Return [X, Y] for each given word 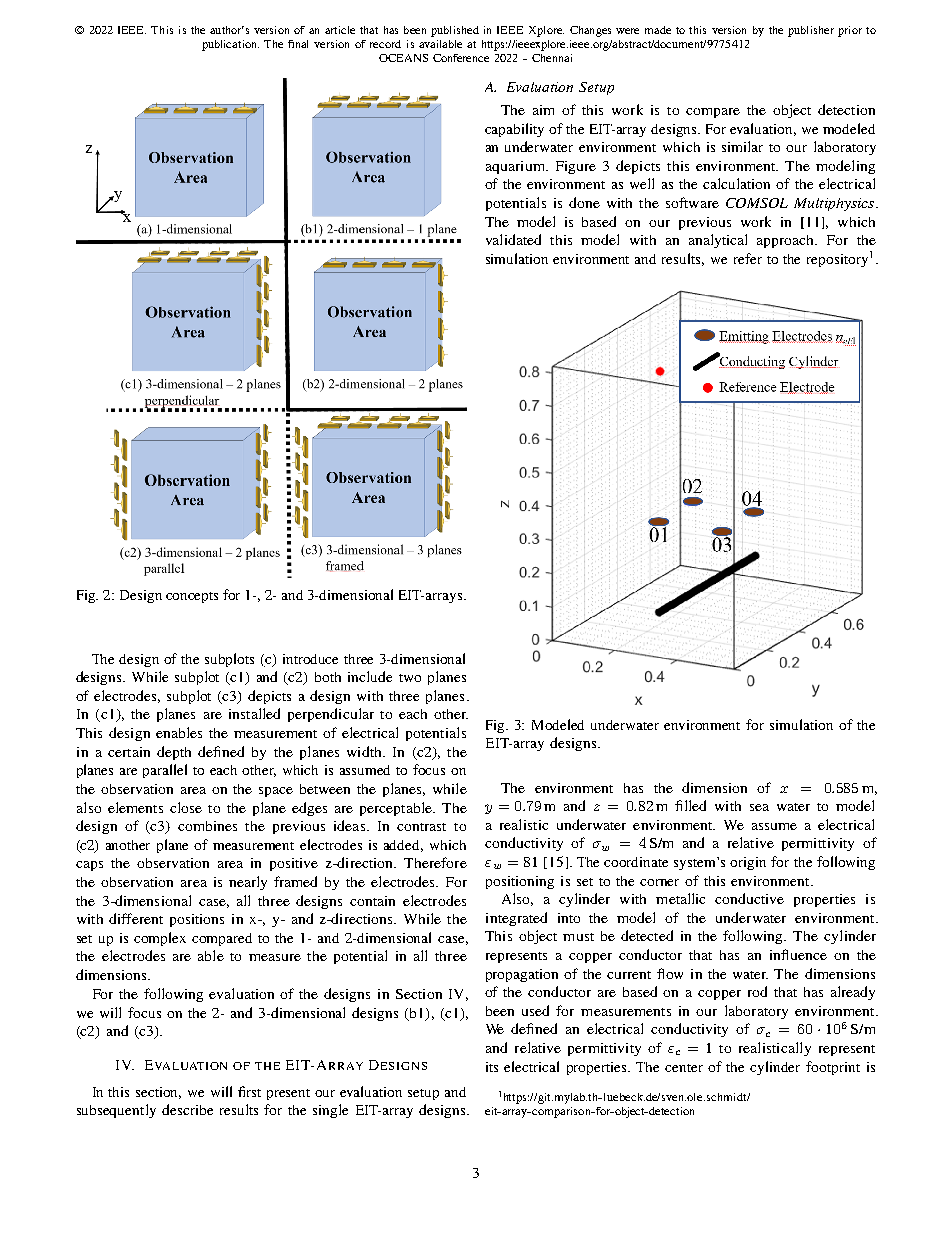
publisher [811, 31]
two [410, 678]
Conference [461, 58]
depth [174, 753]
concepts [192, 597]
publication [230, 45]
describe [187, 1109]
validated [513, 239]
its [492, 1067]
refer [748, 258]
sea [759, 807]
